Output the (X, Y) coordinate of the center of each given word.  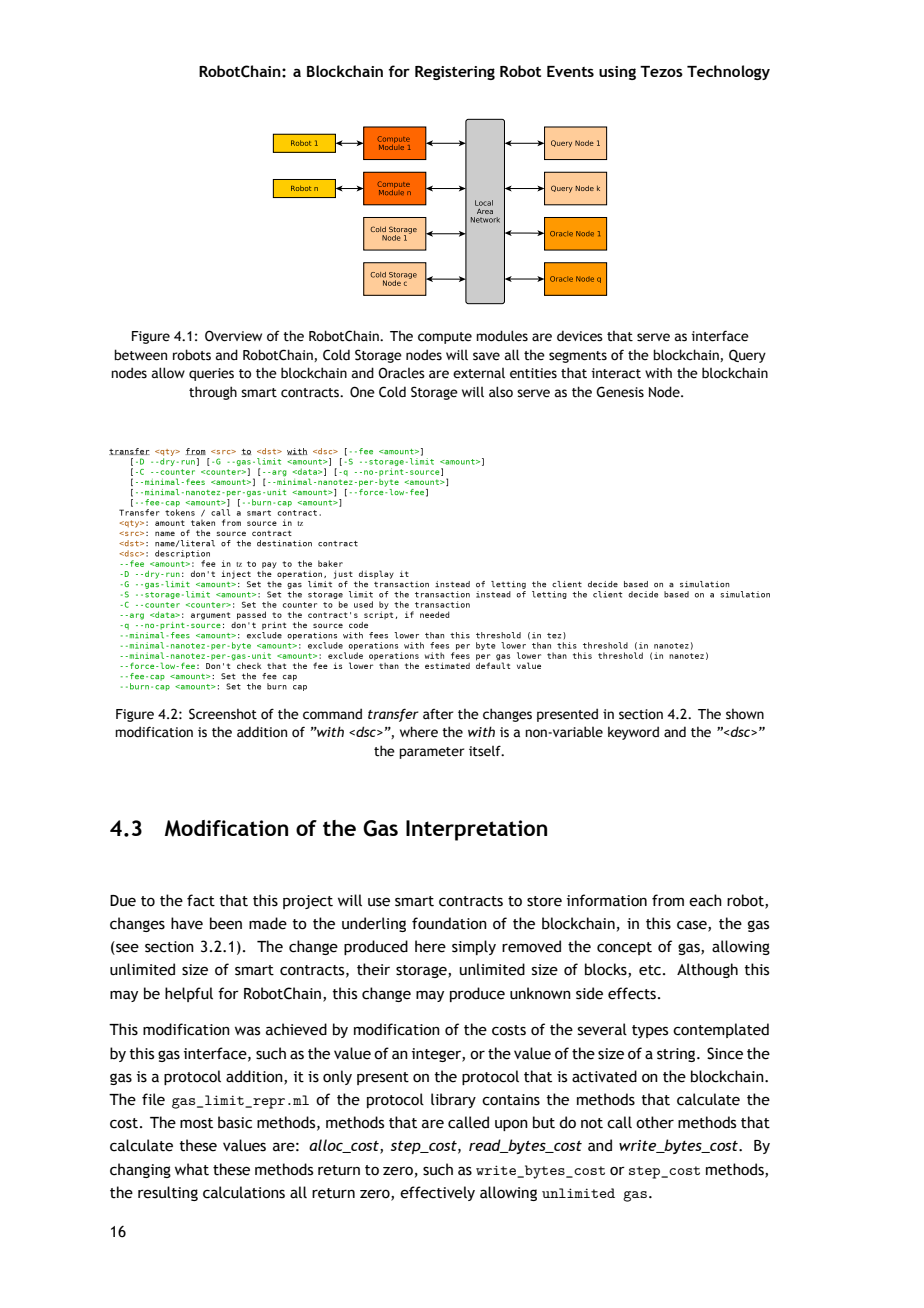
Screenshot (223, 714)
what (192, 1169)
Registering (455, 73)
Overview (233, 336)
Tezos (661, 71)
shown (745, 714)
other (655, 1122)
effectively (437, 1193)
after (438, 714)
